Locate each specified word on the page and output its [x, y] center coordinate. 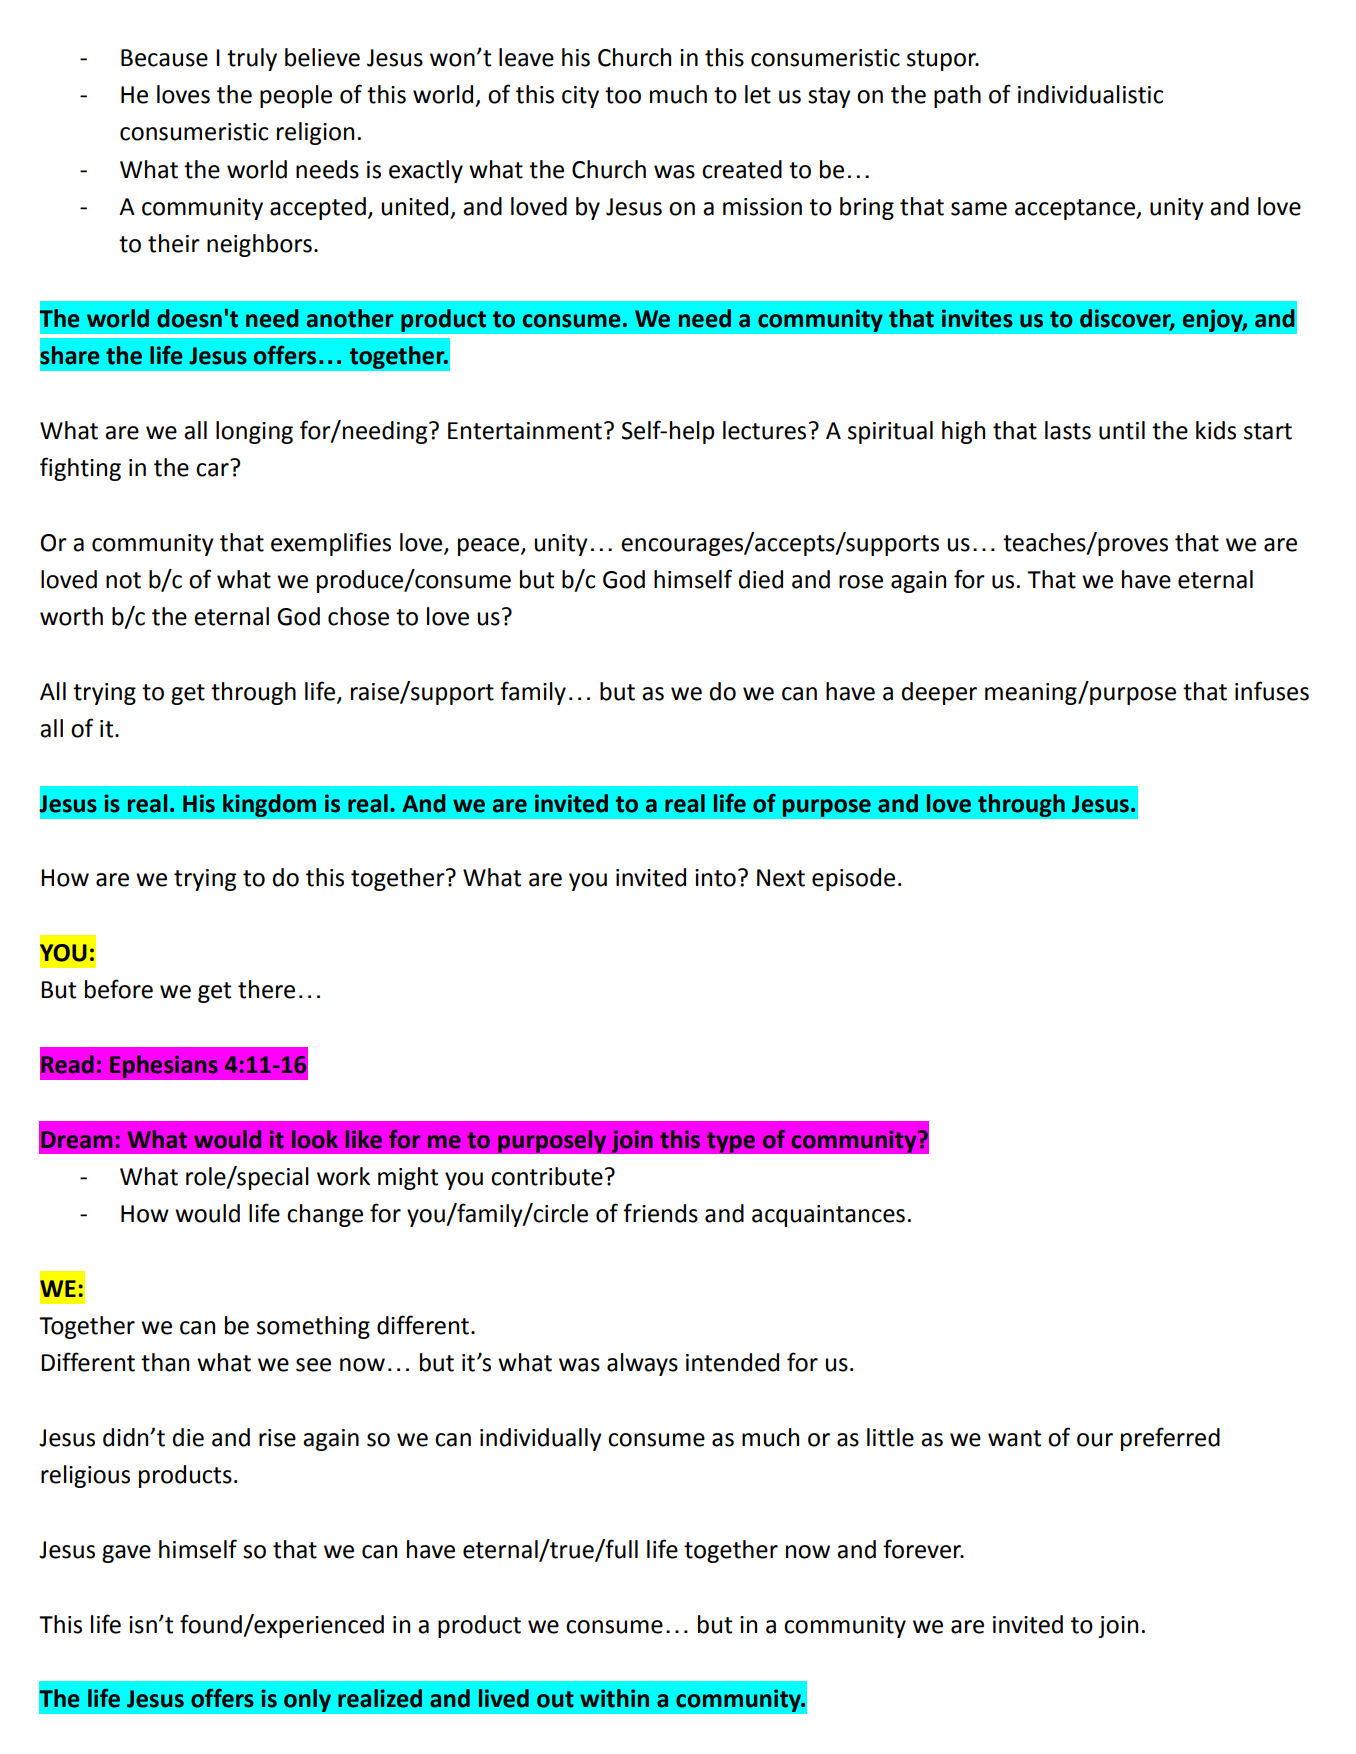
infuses [1272, 691]
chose [358, 616]
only [307, 1700]
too [623, 95]
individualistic [1090, 94]
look [315, 1139]
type [730, 1142]
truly [252, 59]
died [761, 579]
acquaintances [828, 1216]
